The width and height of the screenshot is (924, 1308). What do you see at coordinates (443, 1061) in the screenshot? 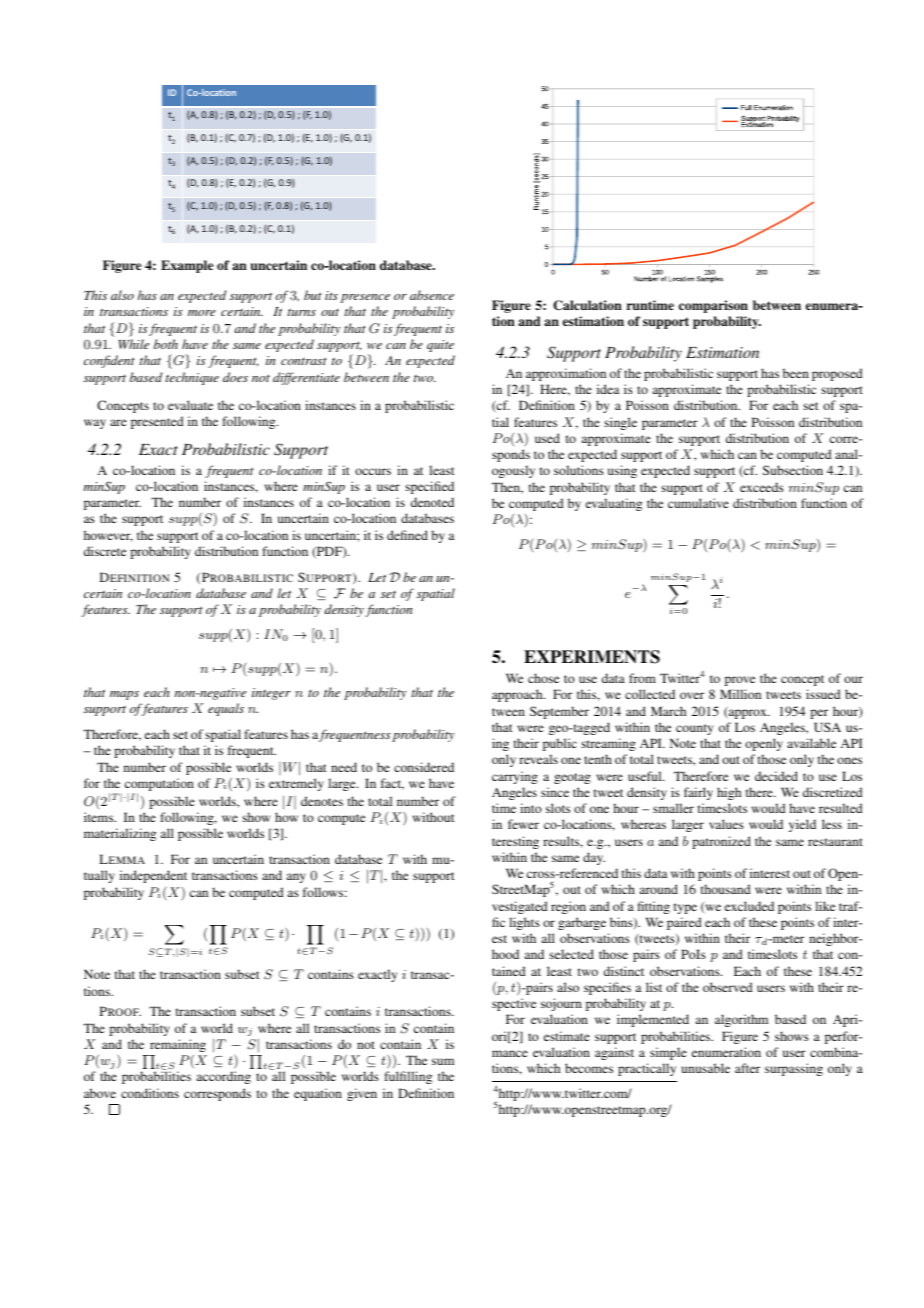
I see `sum` at bounding box center [443, 1061].
